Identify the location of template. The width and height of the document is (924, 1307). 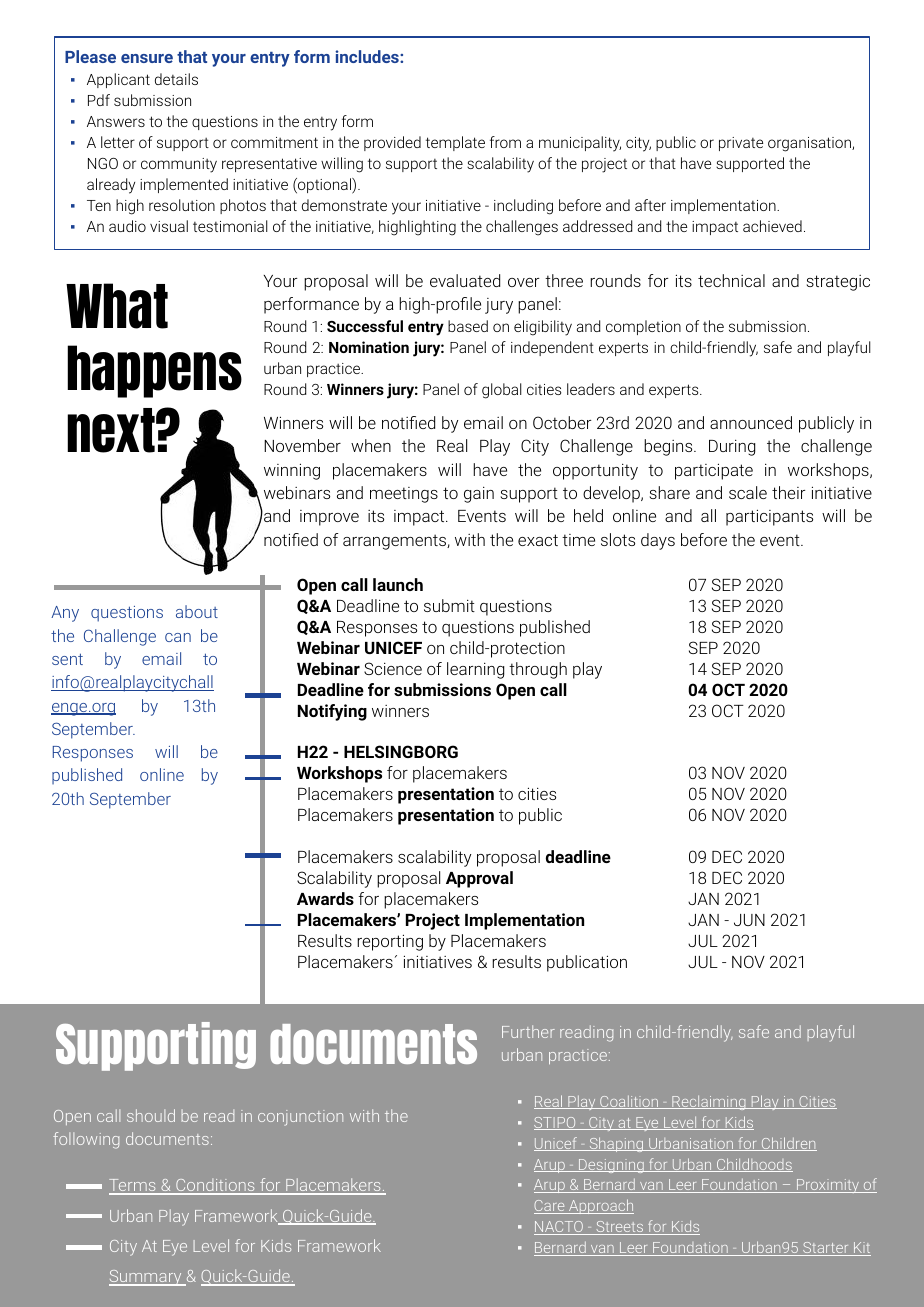
(455, 143).
